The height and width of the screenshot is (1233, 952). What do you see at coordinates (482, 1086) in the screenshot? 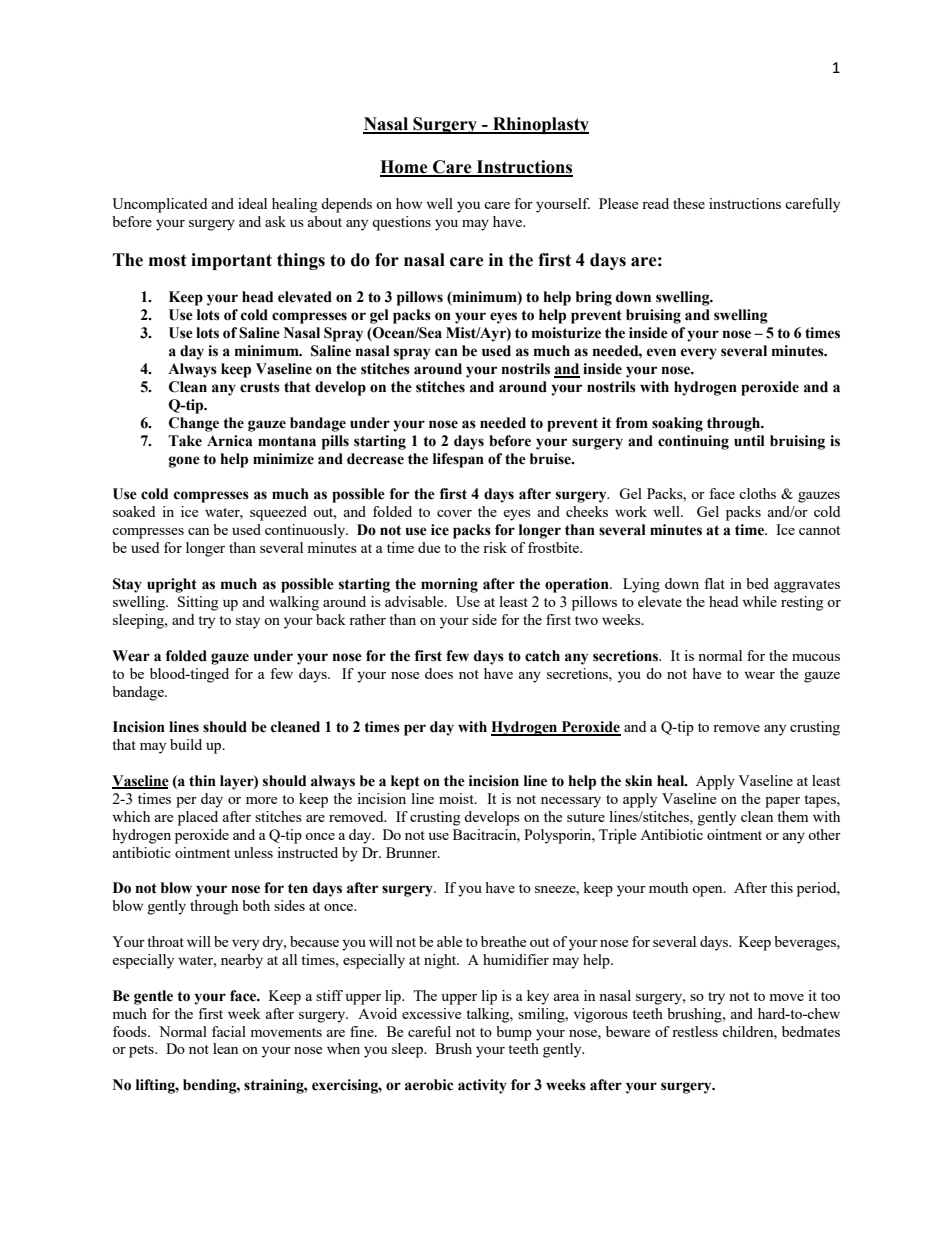
I see `activity` at bounding box center [482, 1086].
